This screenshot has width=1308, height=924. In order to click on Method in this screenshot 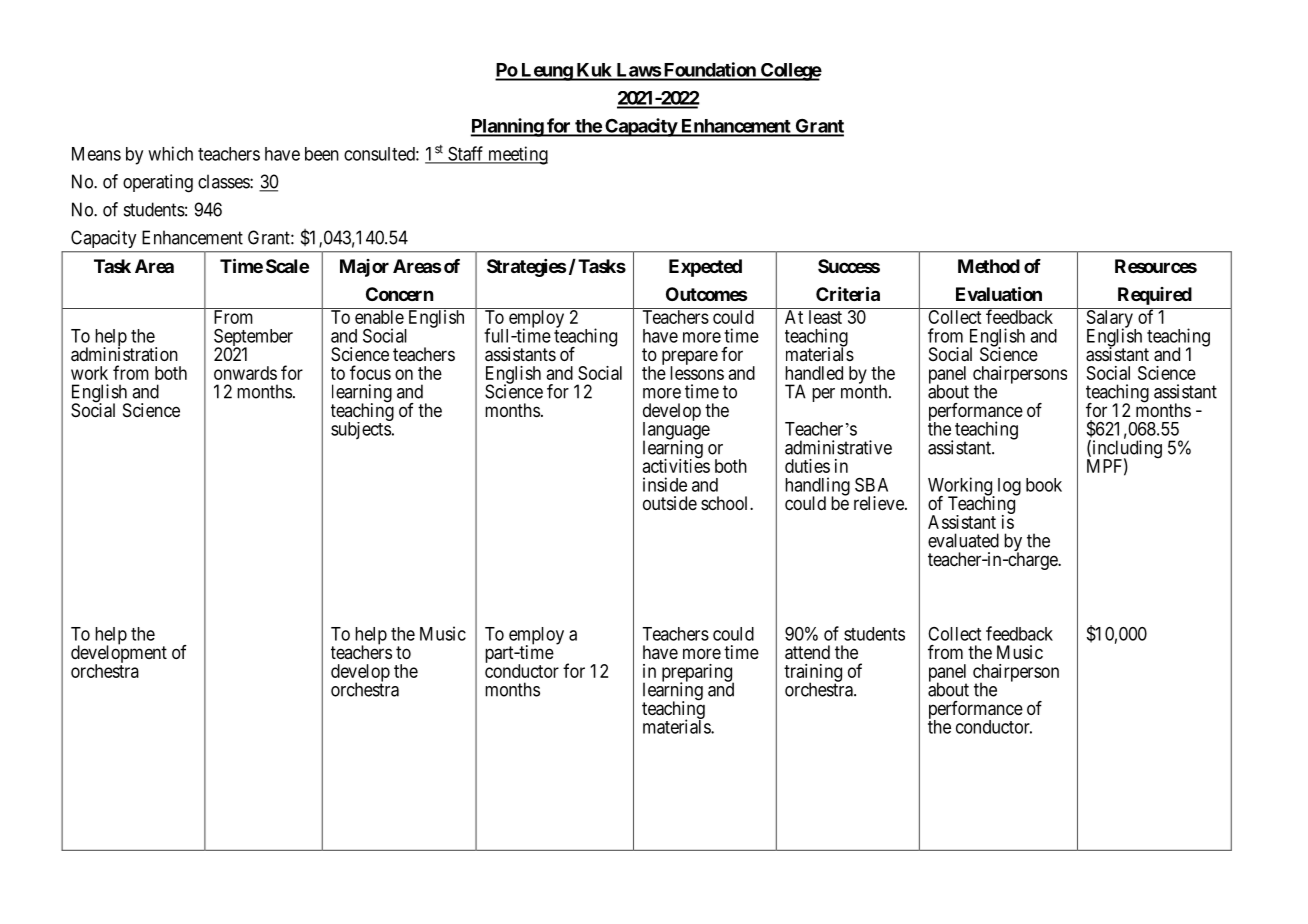, I will do `click(989, 266)`.
